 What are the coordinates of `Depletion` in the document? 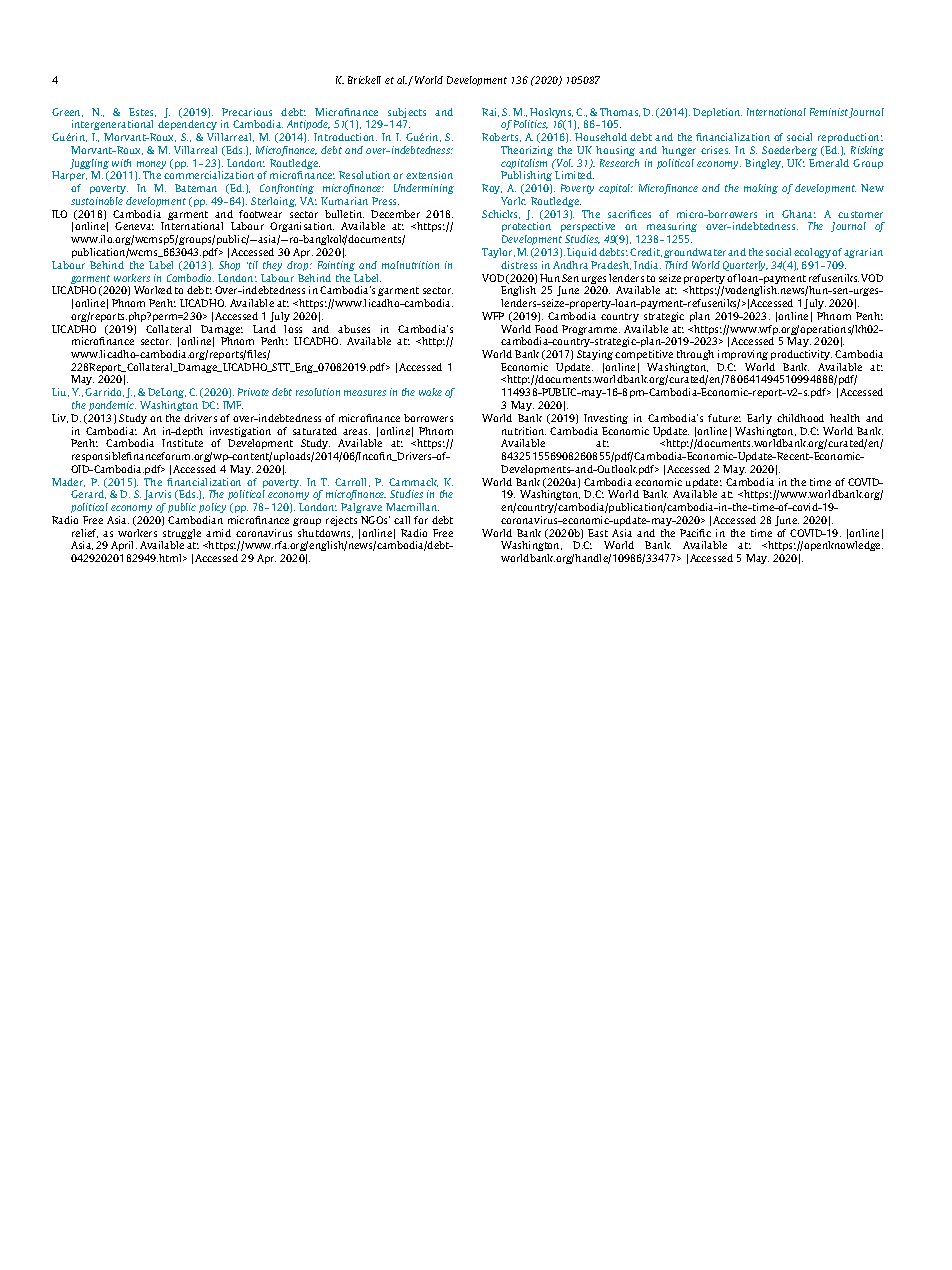 It's located at (717, 113).
